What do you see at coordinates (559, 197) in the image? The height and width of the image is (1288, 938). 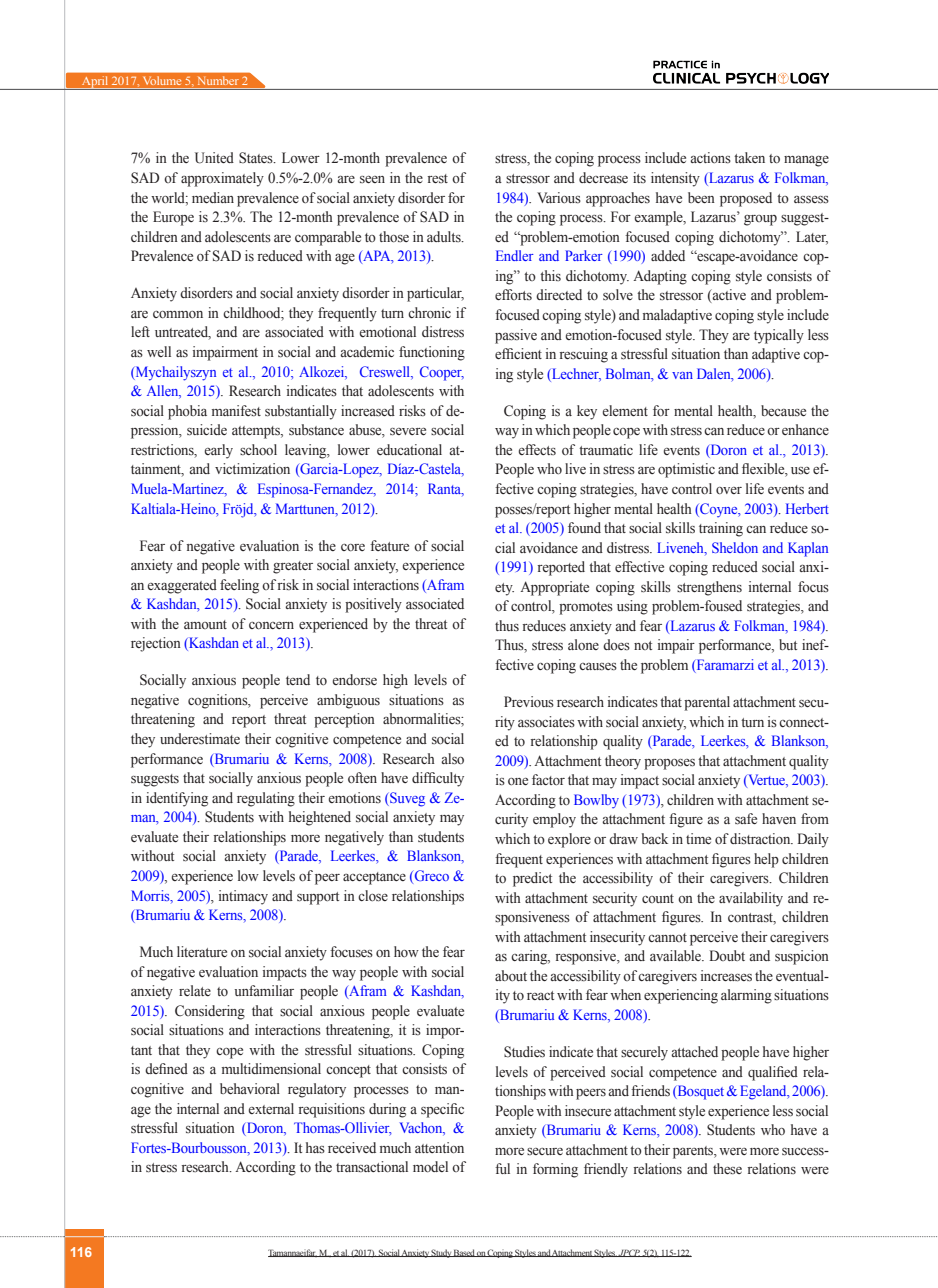 I see `Various` at bounding box center [559, 197].
